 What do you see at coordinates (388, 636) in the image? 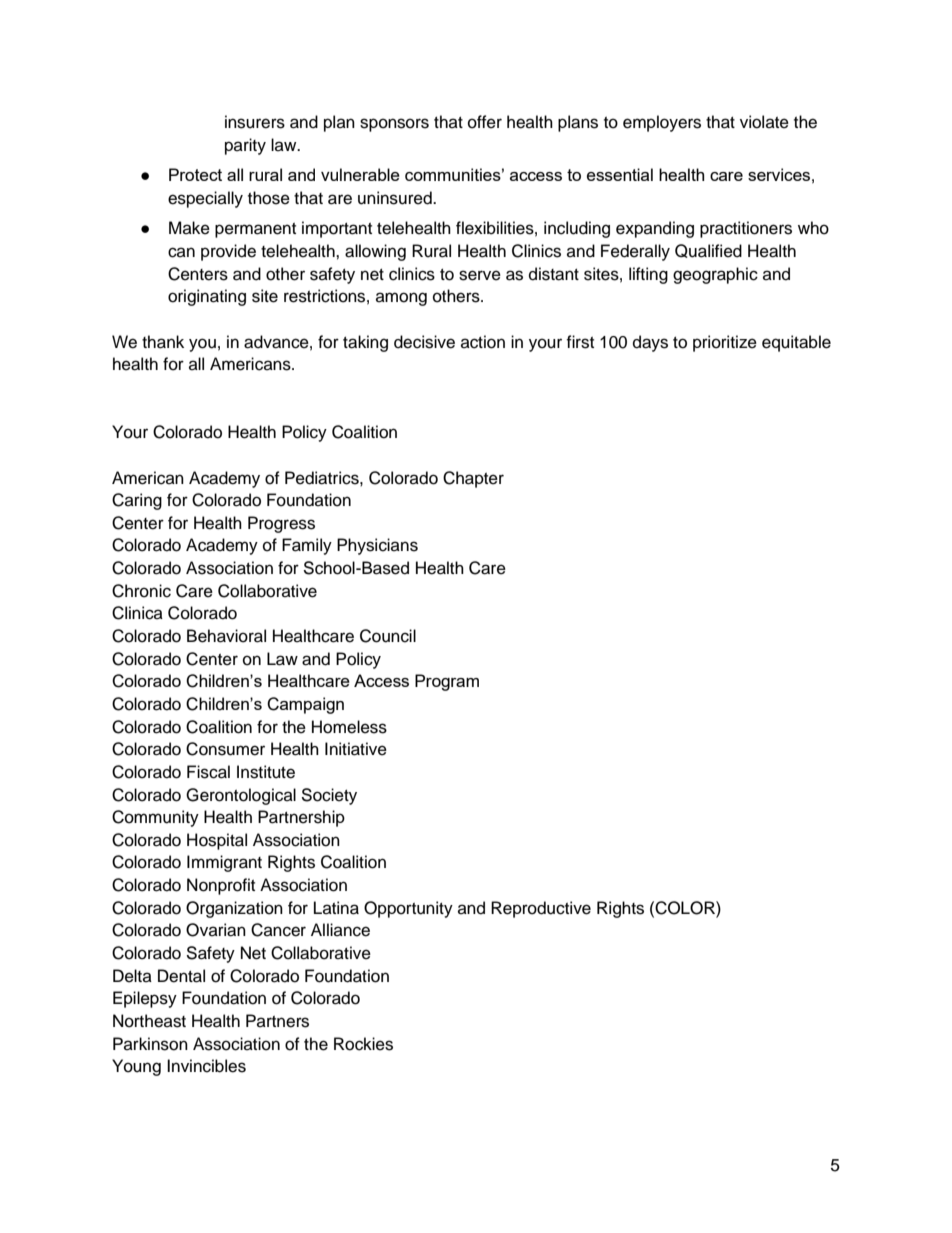
I see `Council` at bounding box center [388, 636].
